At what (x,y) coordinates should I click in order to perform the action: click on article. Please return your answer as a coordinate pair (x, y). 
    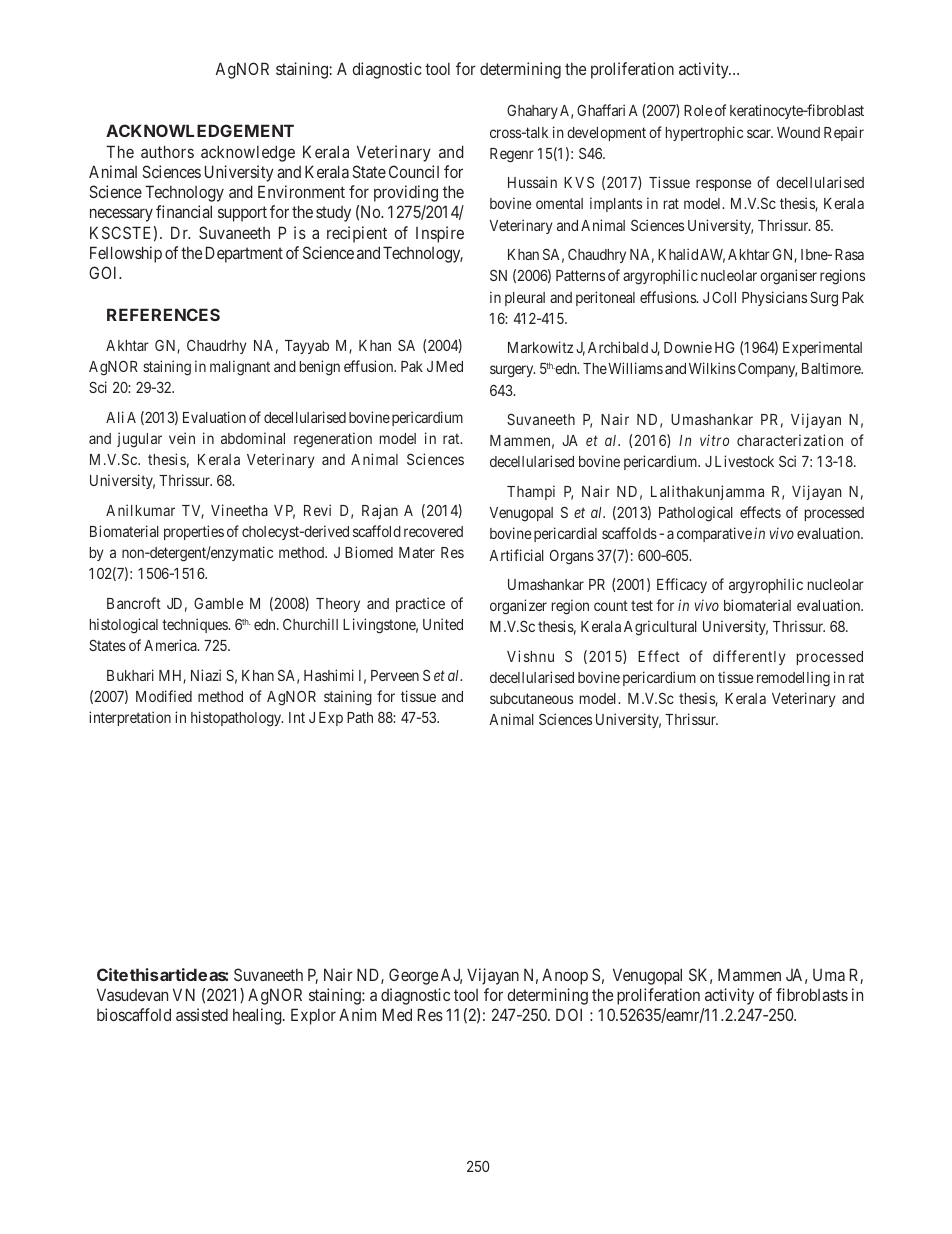
    Looking at the image, I should click on (182, 974).
